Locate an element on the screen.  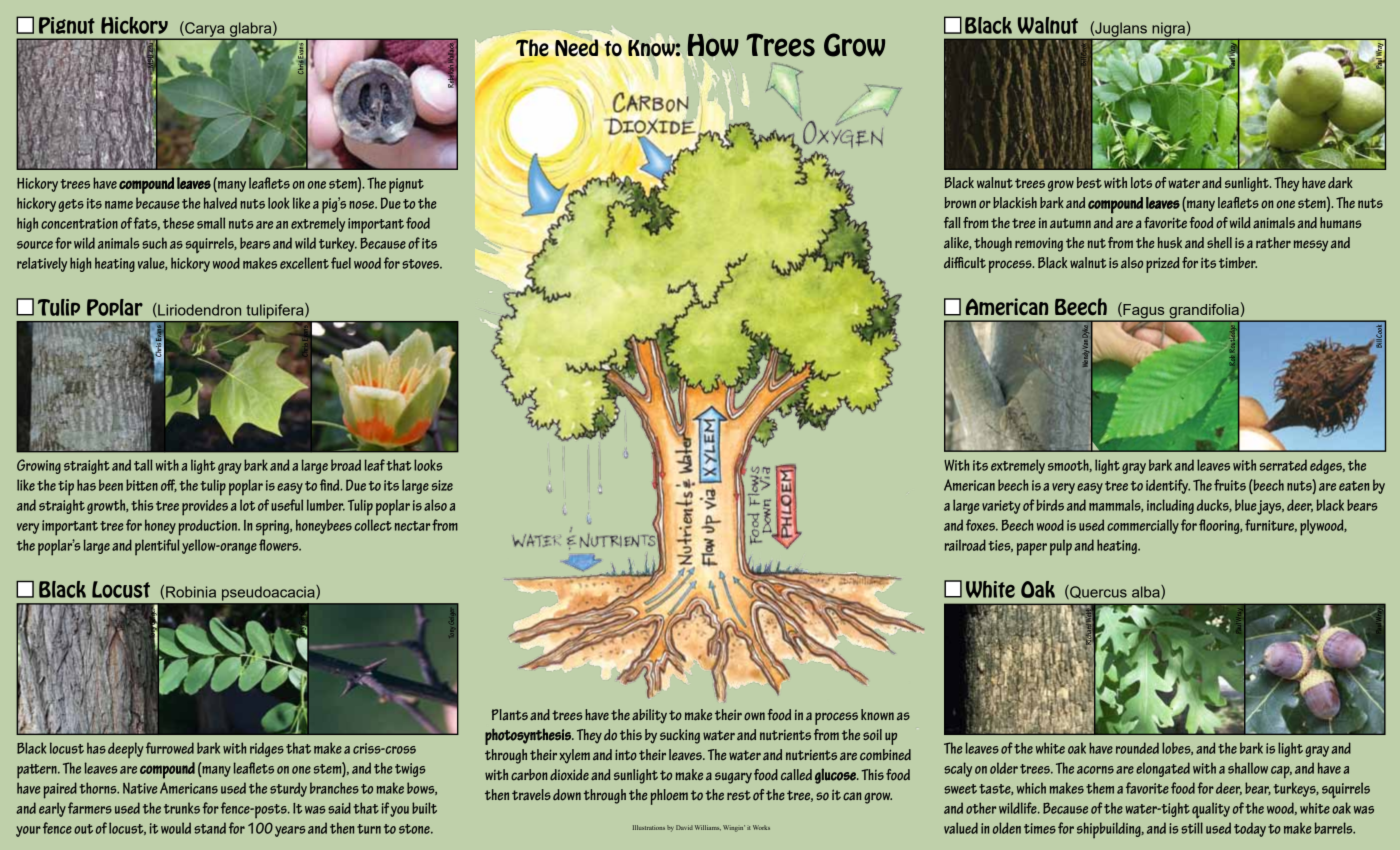
lots is located at coordinates (1141, 183).
